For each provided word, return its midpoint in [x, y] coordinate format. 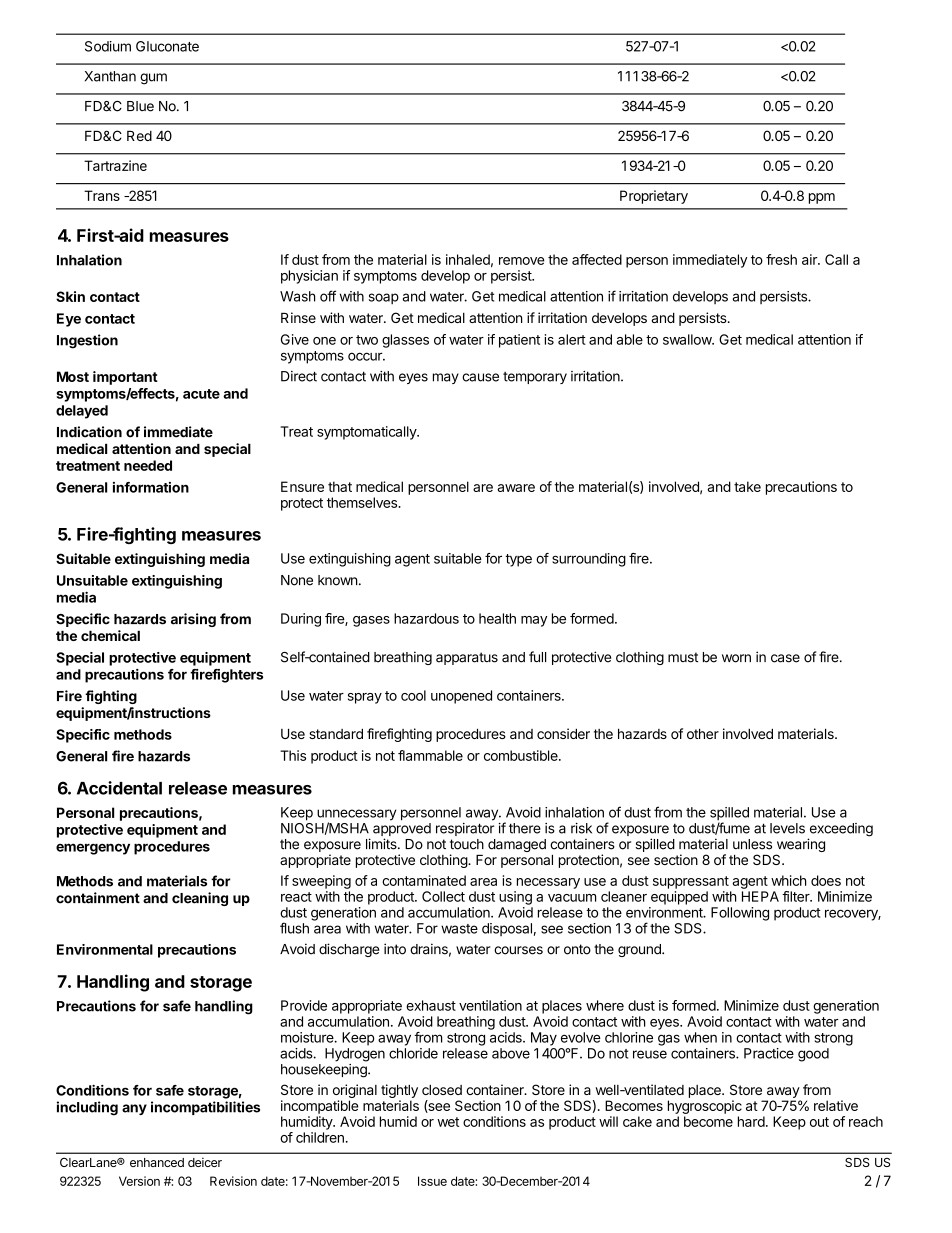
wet [448, 1122]
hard [751, 1121]
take [747, 486]
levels [787, 828]
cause [480, 377]
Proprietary [654, 197]
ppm [822, 198]
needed [148, 465]
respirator [465, 829]
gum [153, 79]
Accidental [119, 788]
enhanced [157, 1162]
